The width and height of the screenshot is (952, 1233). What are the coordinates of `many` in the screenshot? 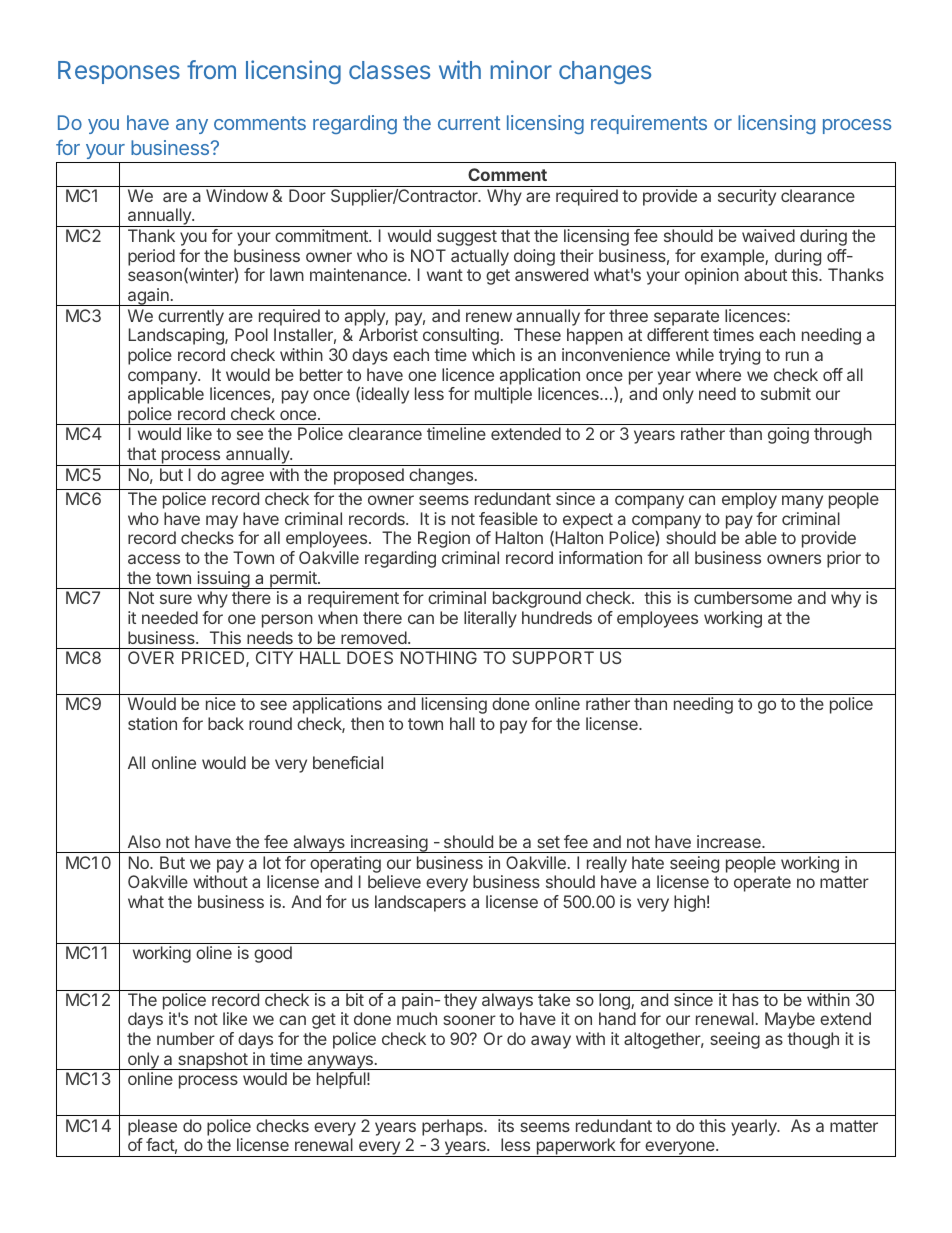 It's located at (802, 502).
